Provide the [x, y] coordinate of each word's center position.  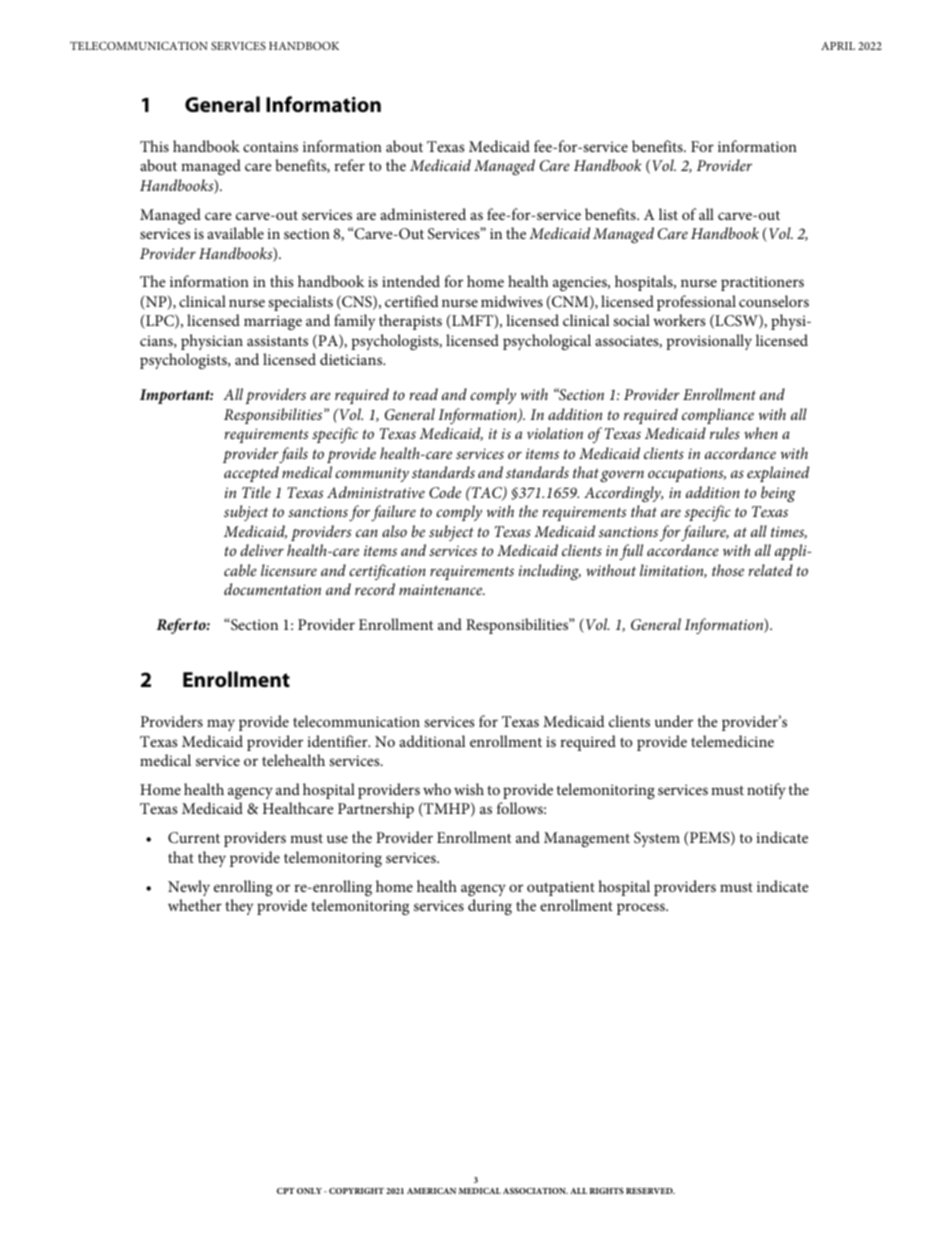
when [761, 433]
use [337, 839]
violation [555, 433]
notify [766, 791]
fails [293, 455]
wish [469, 789]
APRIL [838, 46]
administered [423, 214]
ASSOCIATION [535, 1191]
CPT [285, 1191]
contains [270, 146]
